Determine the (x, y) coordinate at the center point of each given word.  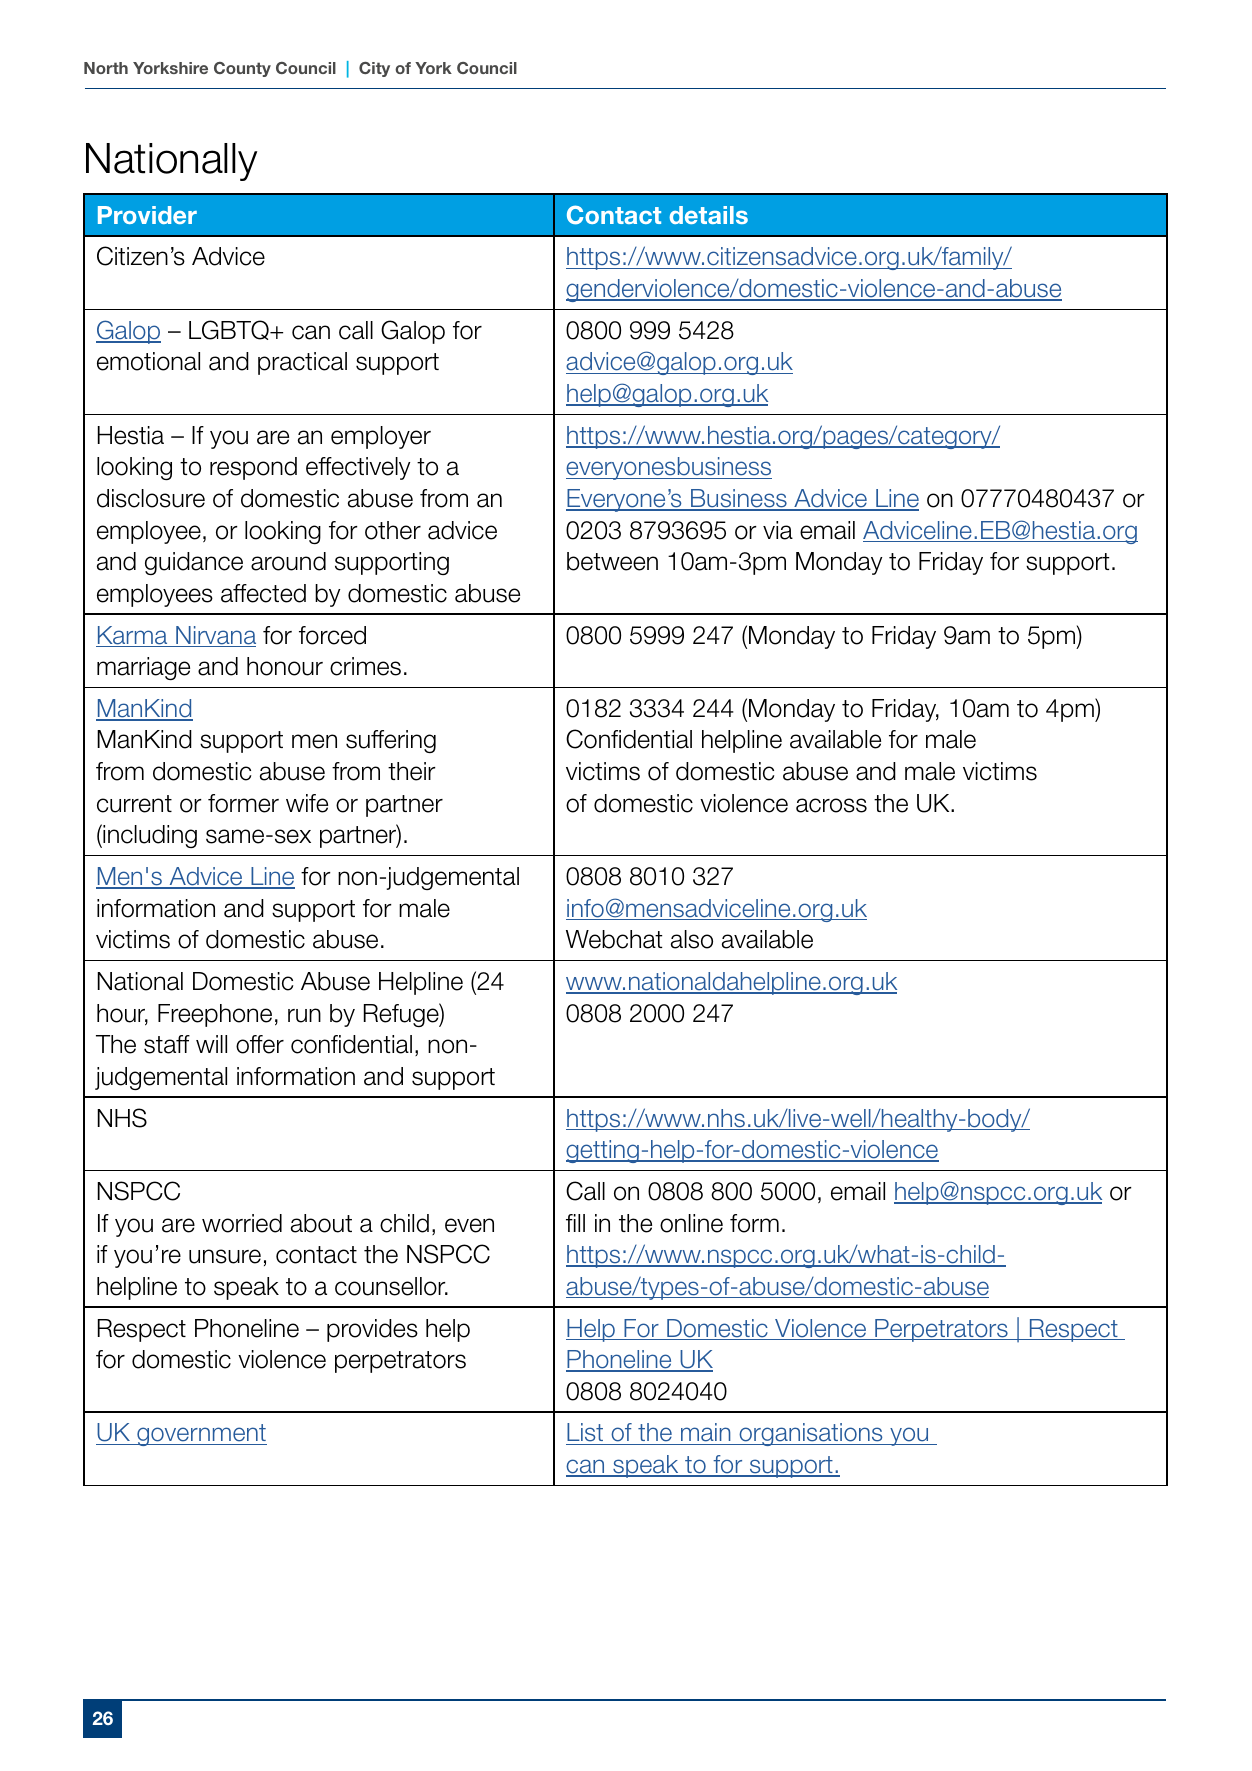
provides (372, 1330)
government (201, 1435)
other (393, 530)
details (708, 215)
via (778, 530)
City (374, 69)
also (692, 939)
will (211, 1044)
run (304, 1015)
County (242, 69)
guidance (194, 563)
